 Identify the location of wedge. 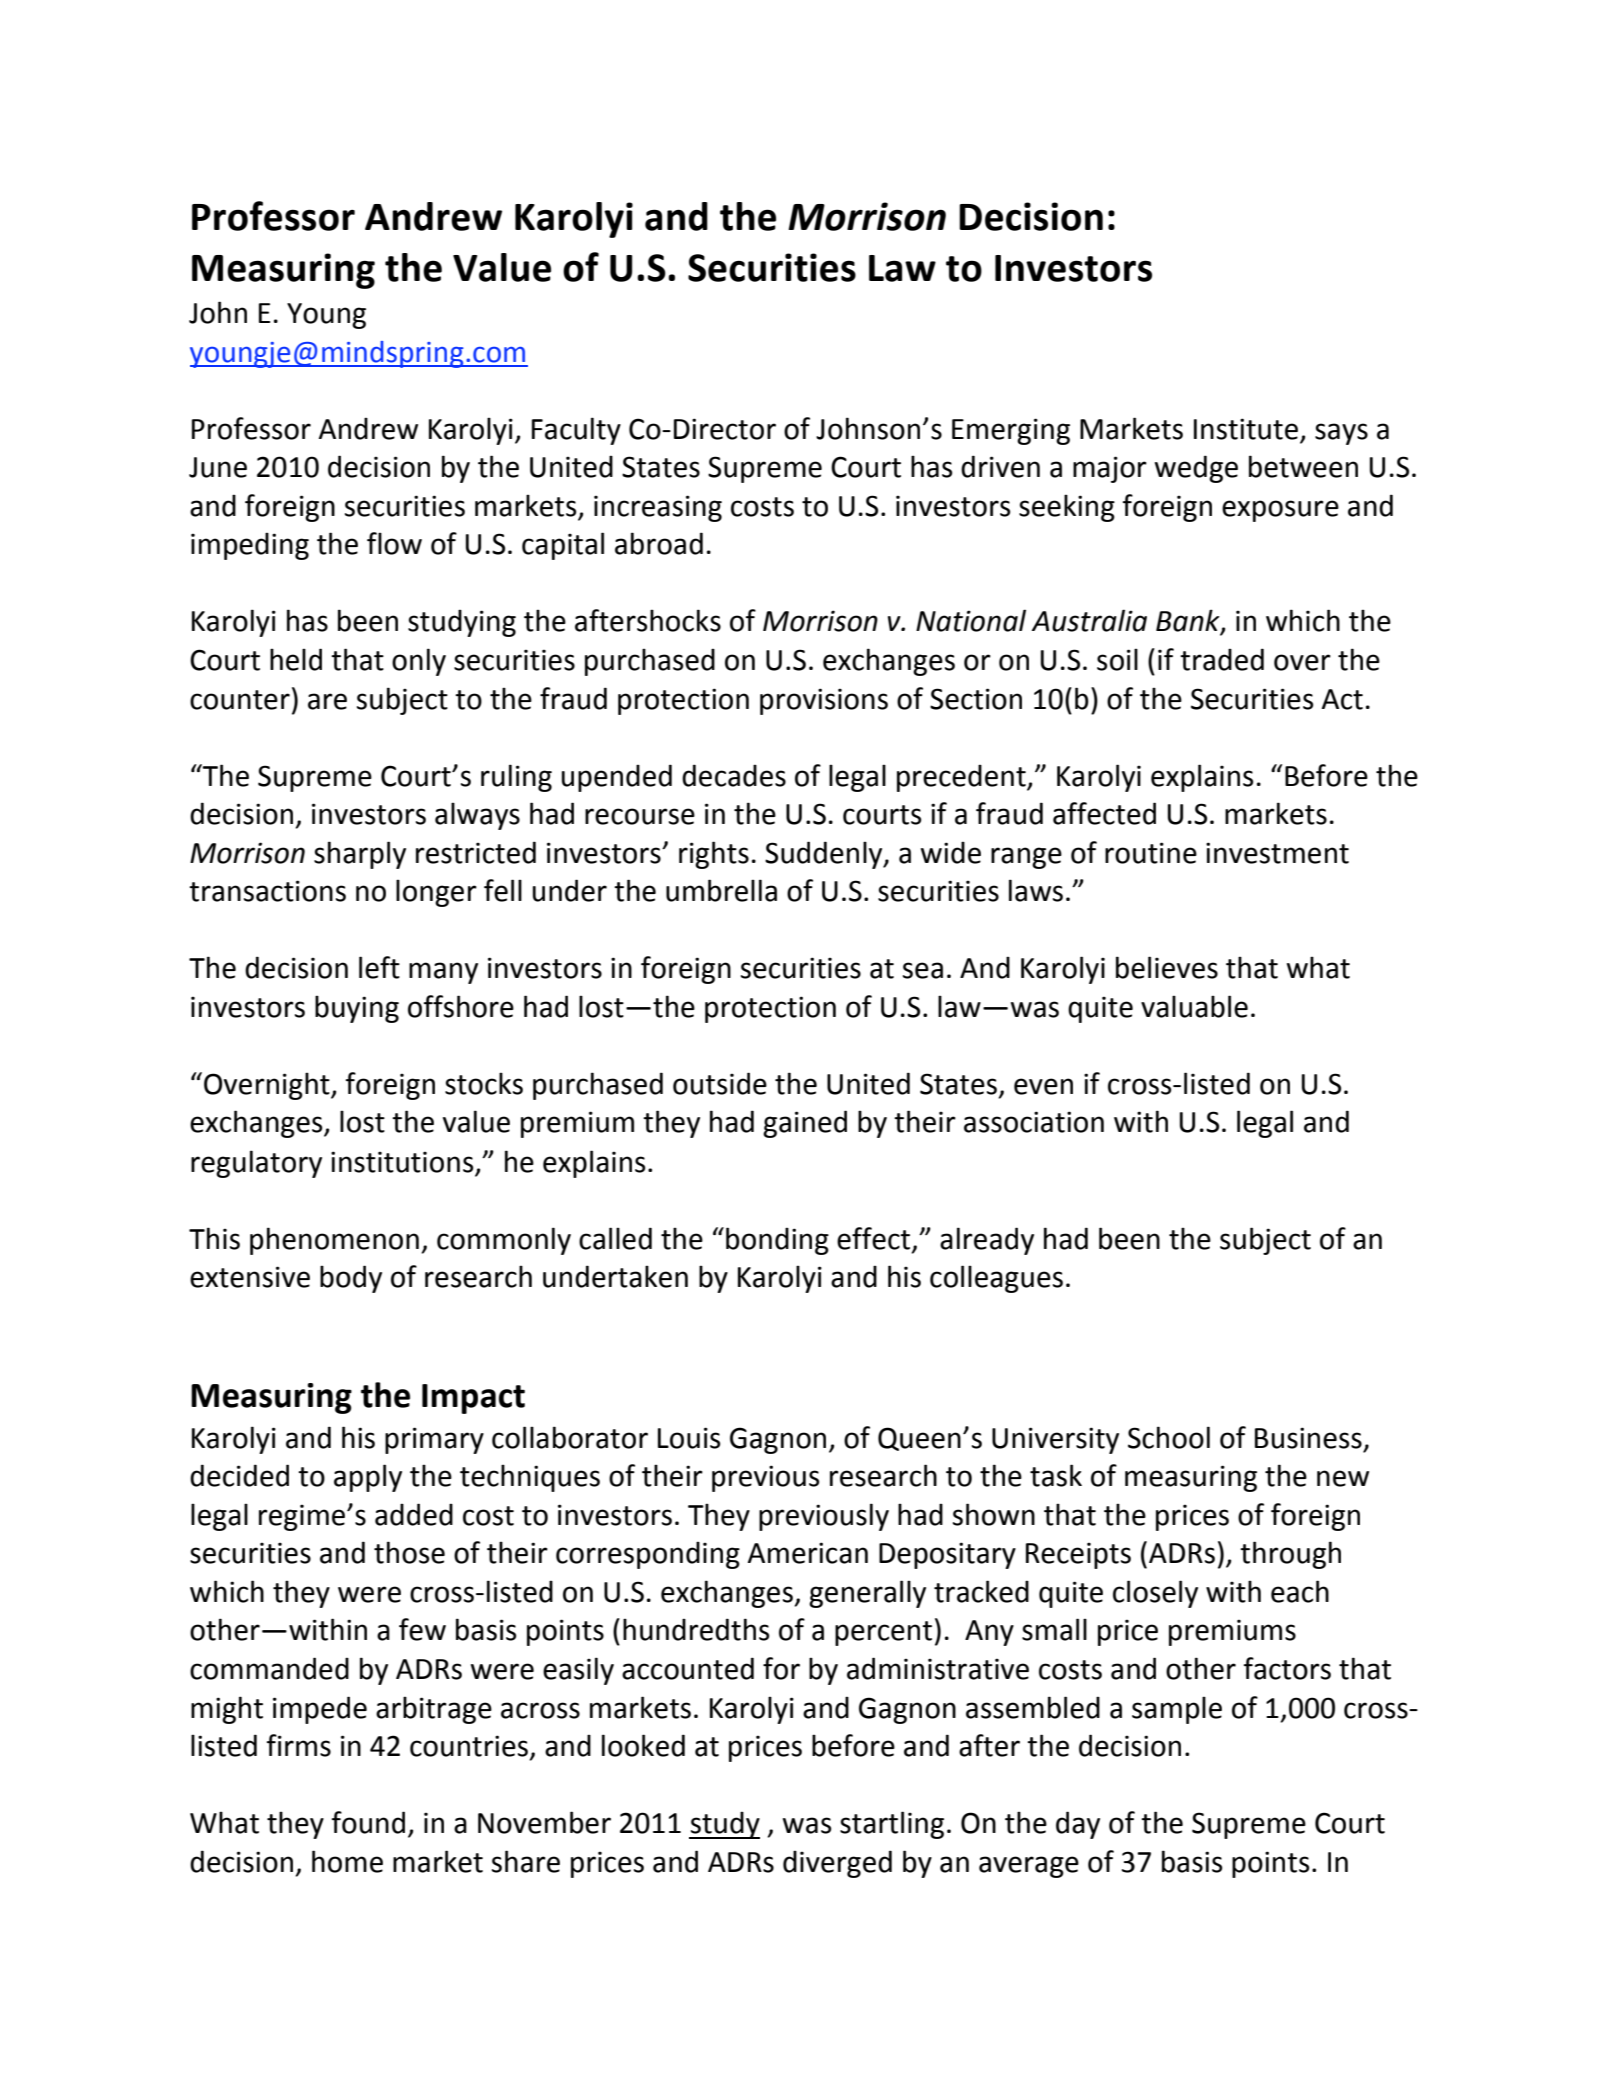
(1196, 469).
